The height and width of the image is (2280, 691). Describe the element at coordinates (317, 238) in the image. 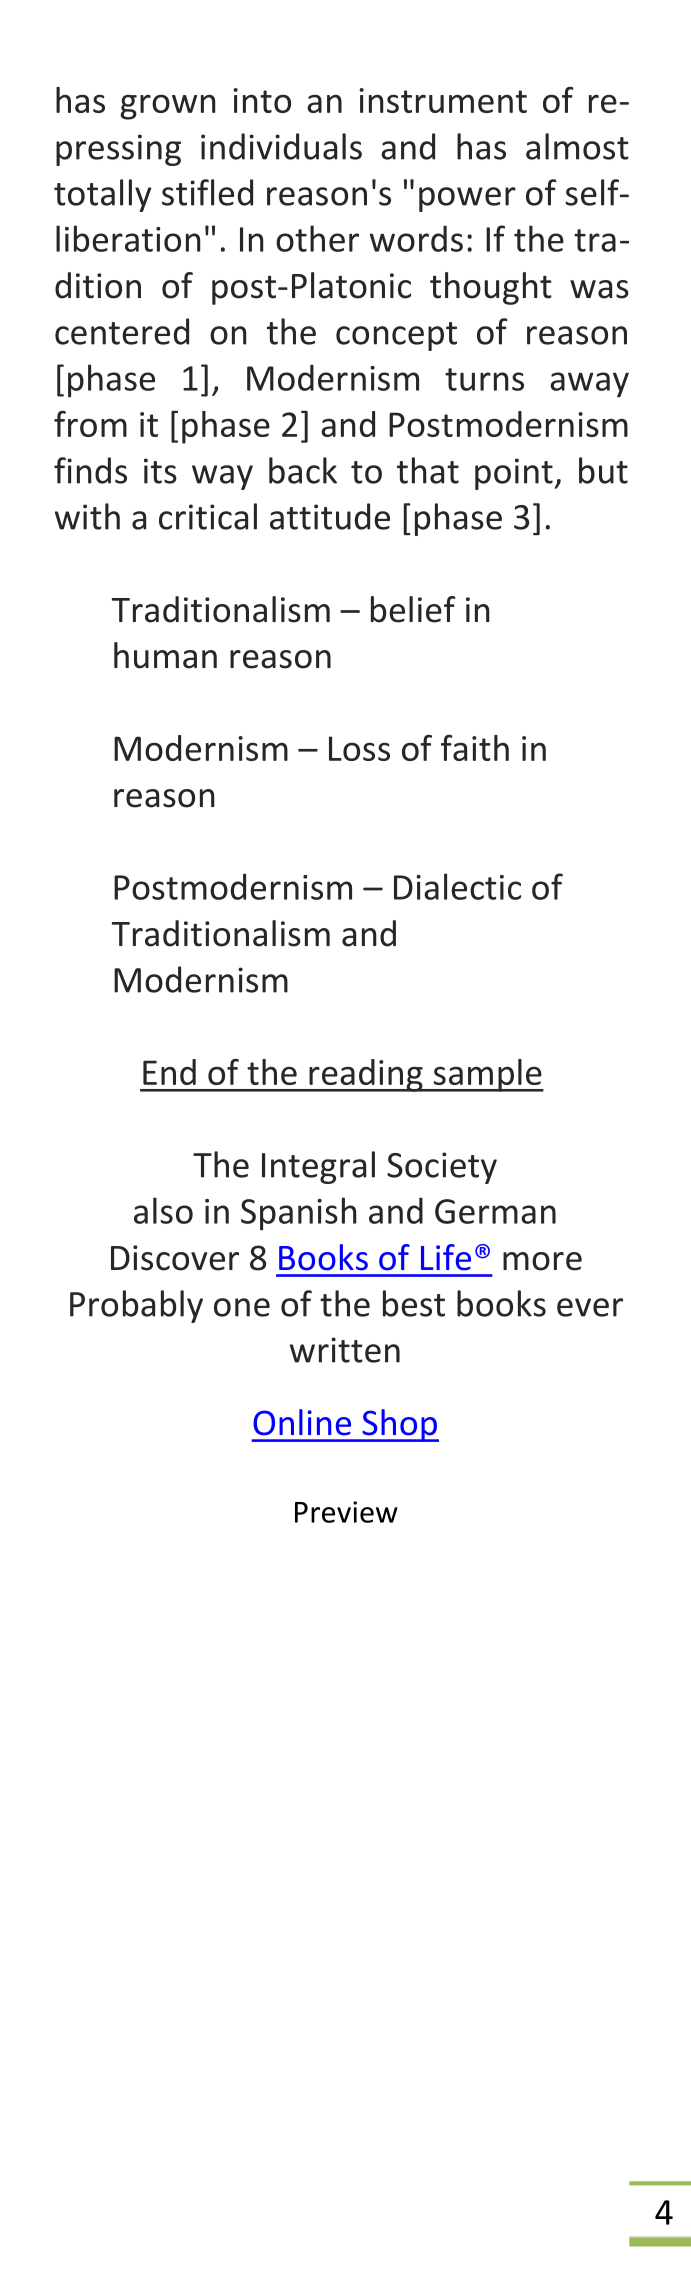

I see `other` at that location.
